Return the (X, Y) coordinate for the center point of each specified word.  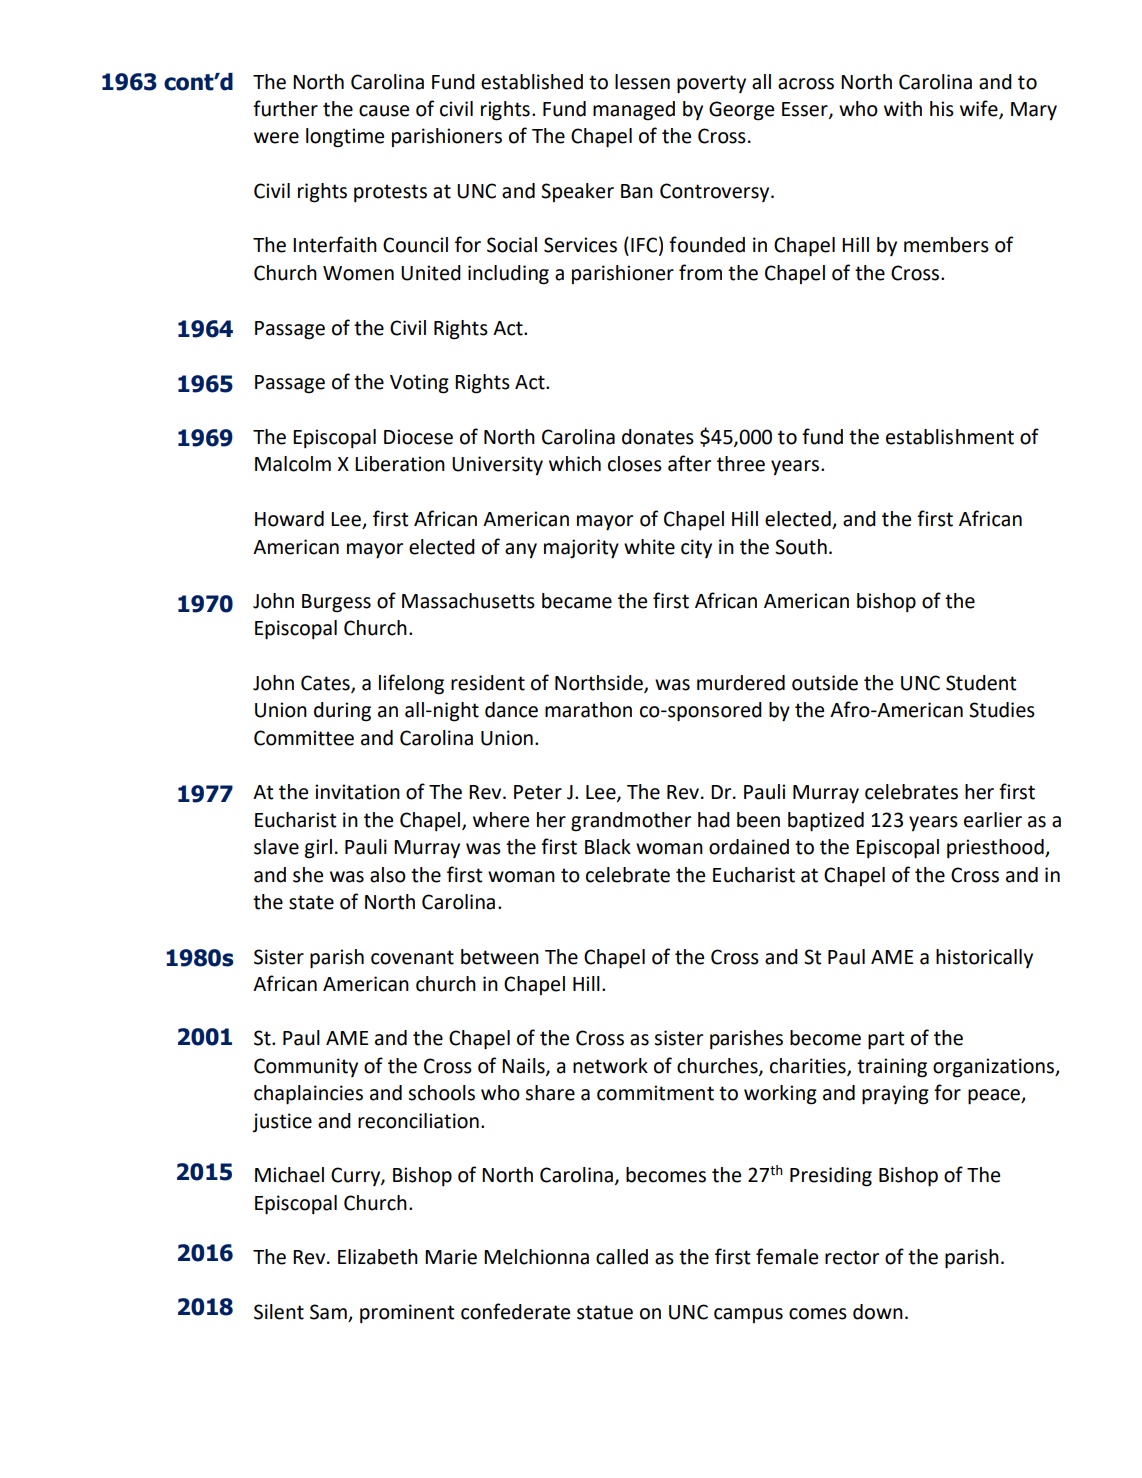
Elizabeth (378, 1257)
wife (980, 109)
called (622, 1257)
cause (384, 111)
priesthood (996, 848)
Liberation (400, 464)
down (878, 1312)
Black (608, 847)
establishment (950, 437)
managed (634, 111)
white (649, 547)
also (388, 875)
